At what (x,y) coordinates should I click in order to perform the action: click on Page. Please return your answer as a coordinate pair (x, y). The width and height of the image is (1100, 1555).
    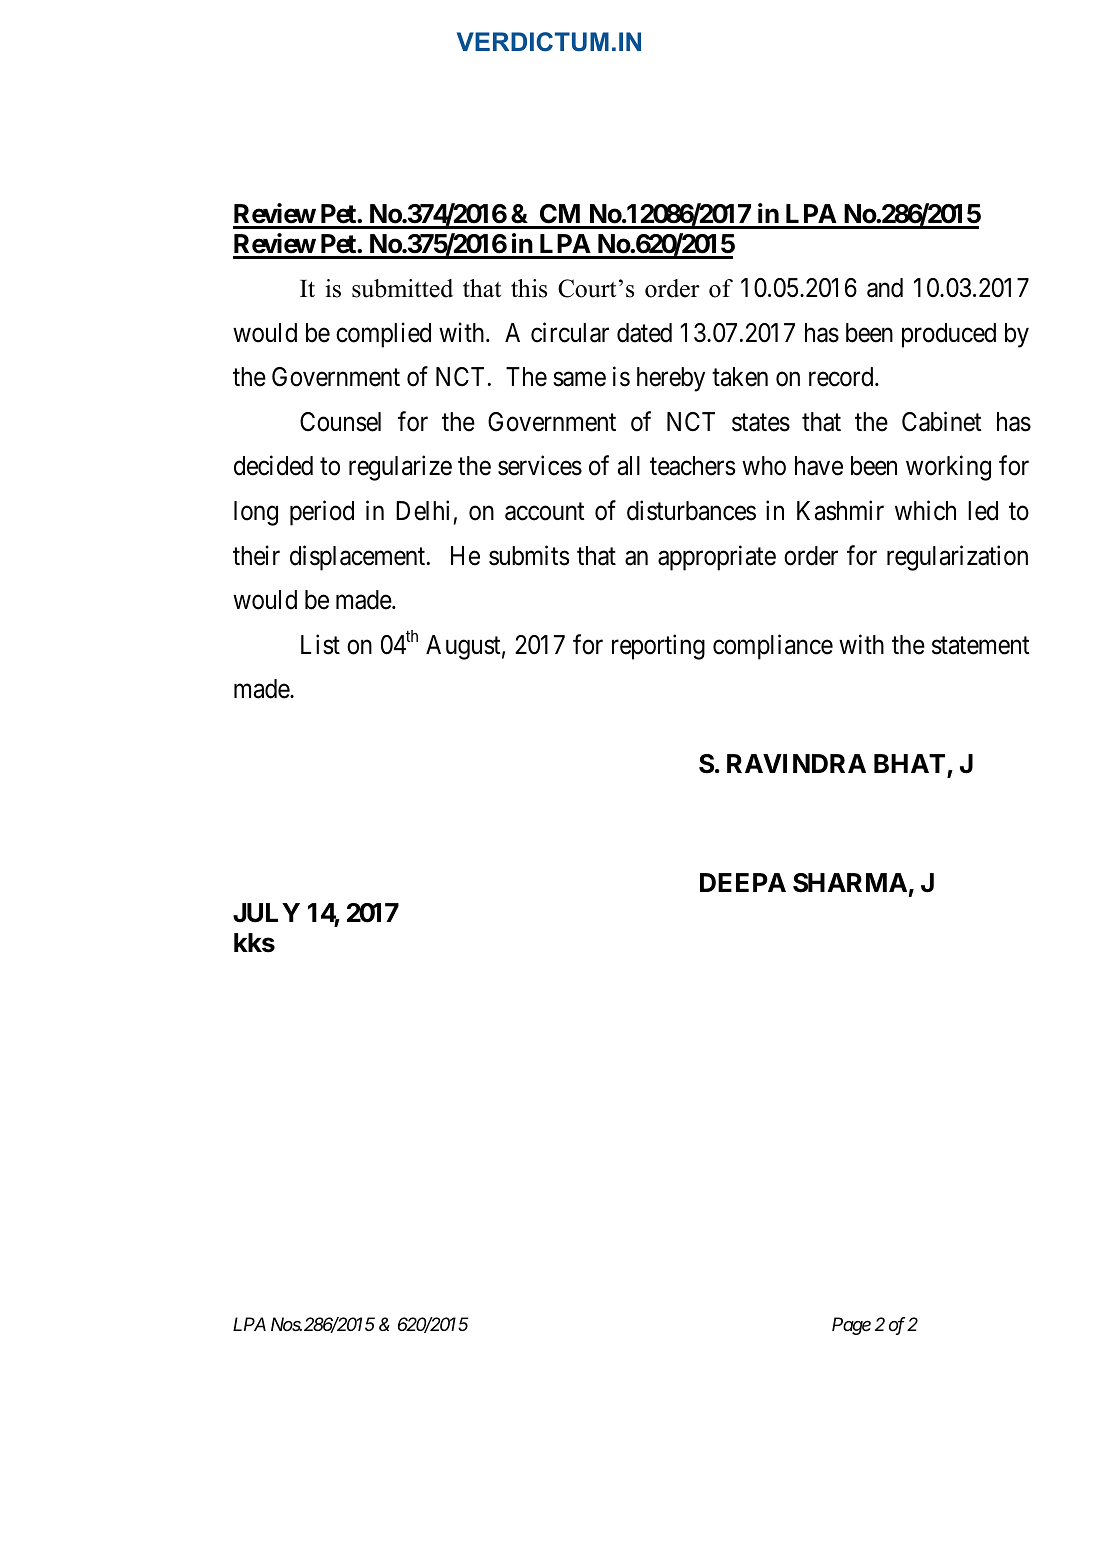
    Looking at the image, I should click on (851, 1326).
